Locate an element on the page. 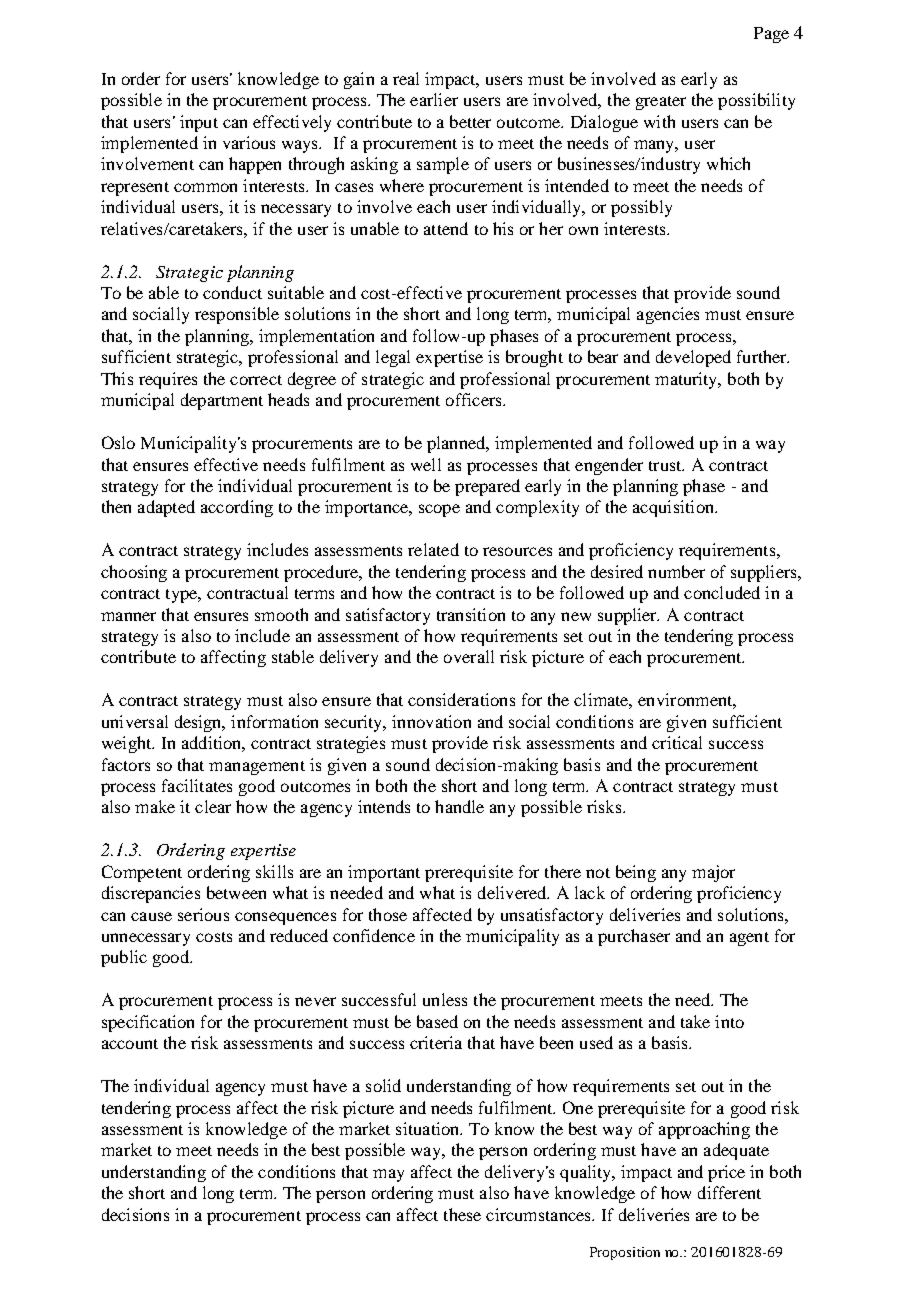  legal is located at coordinates (393, 358).
